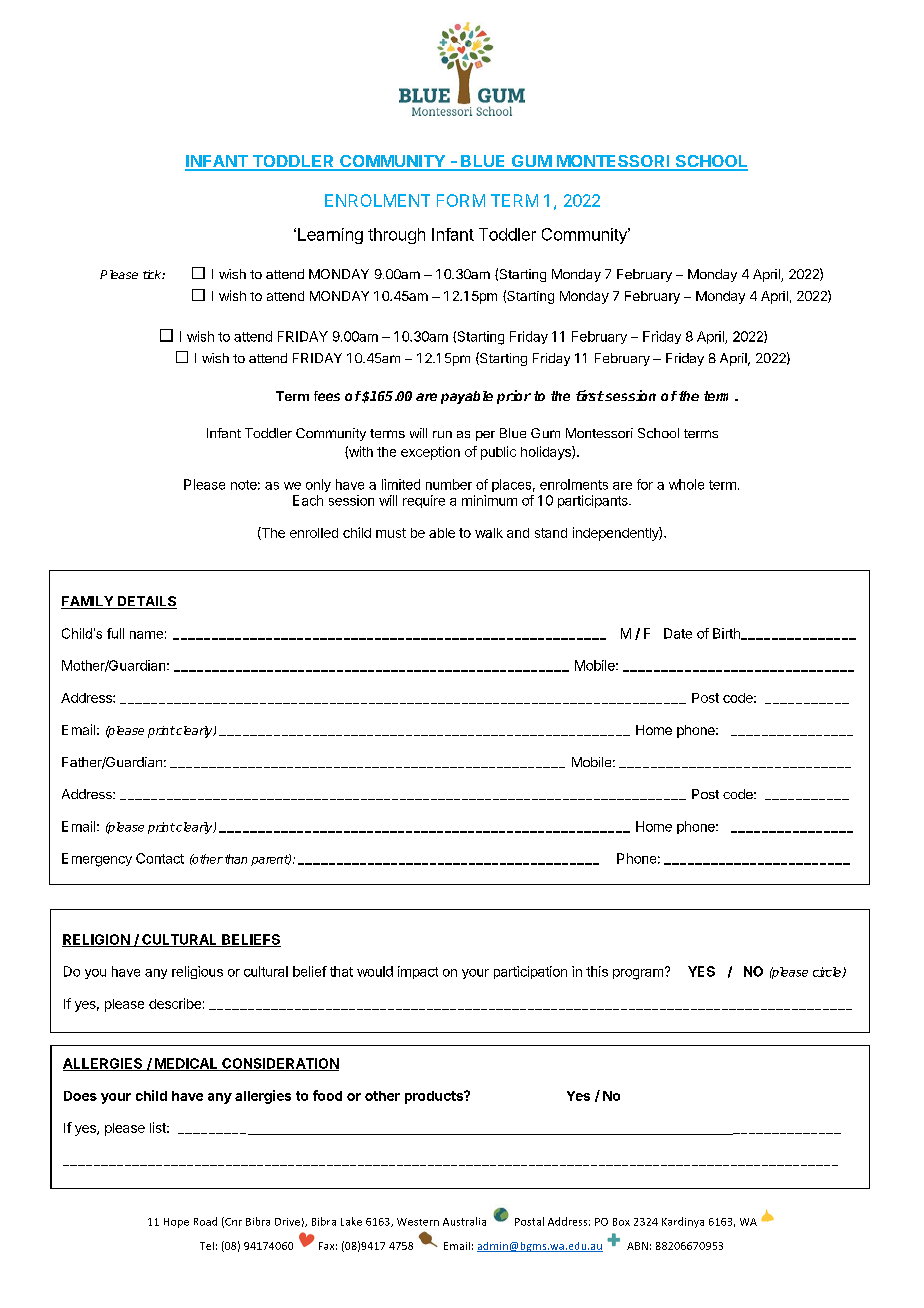 The height and width of the image is (1308, 924). I want to click on Contact, so click(160, 858).
